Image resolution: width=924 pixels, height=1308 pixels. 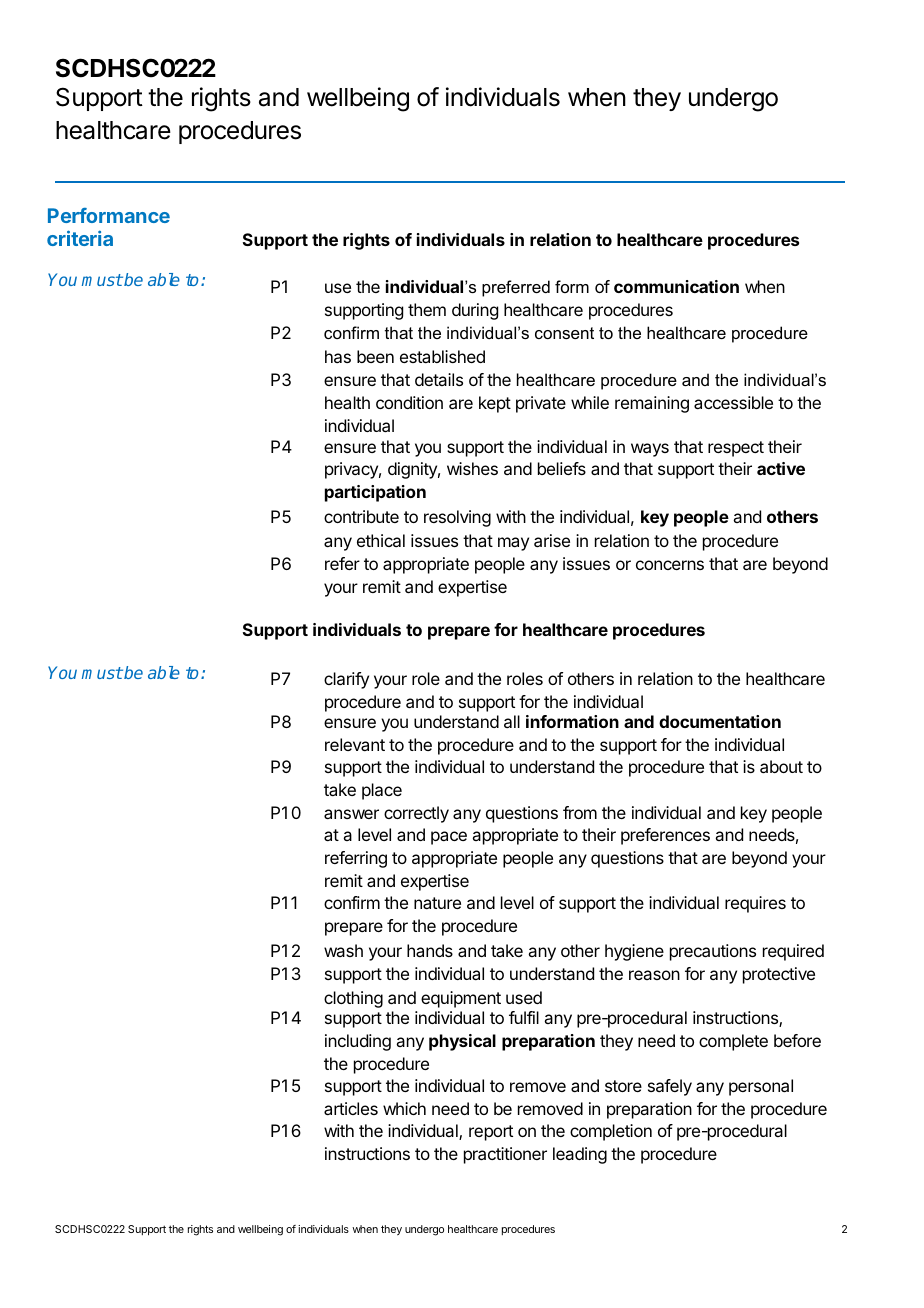 What do you see at coordinates (351, 1108) in the page?
I see `articles` at bounding box center [351, 1108].
